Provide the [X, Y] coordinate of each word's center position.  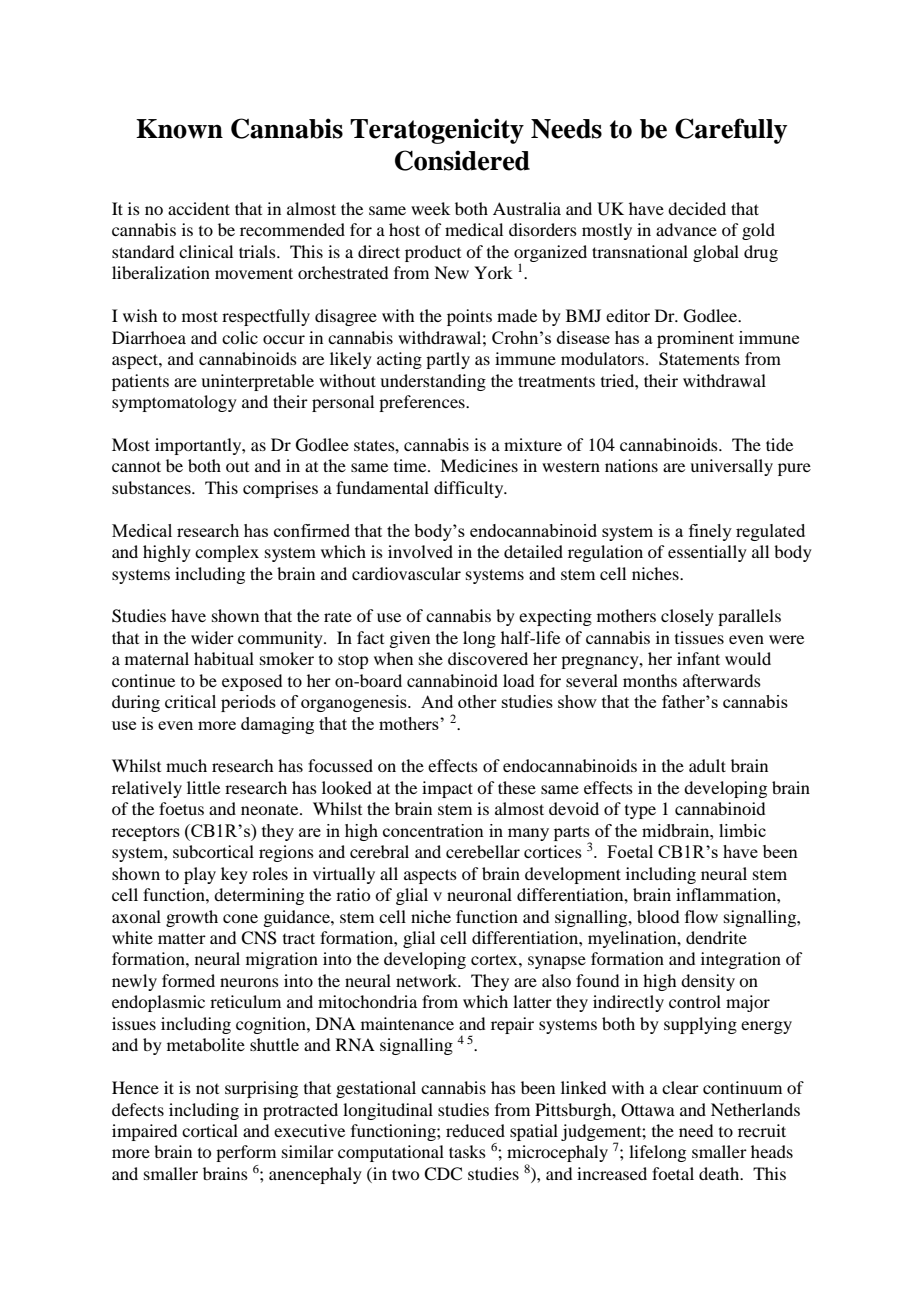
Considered [462, 160]
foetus [181, 808]
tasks [467, 1151]
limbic [742, 830]
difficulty [470, 489]
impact [447, 789]
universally [731, 467]
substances [152, 487]
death [720, 1173]
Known [179, 129]
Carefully [731, 131]
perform [246, 1153]
